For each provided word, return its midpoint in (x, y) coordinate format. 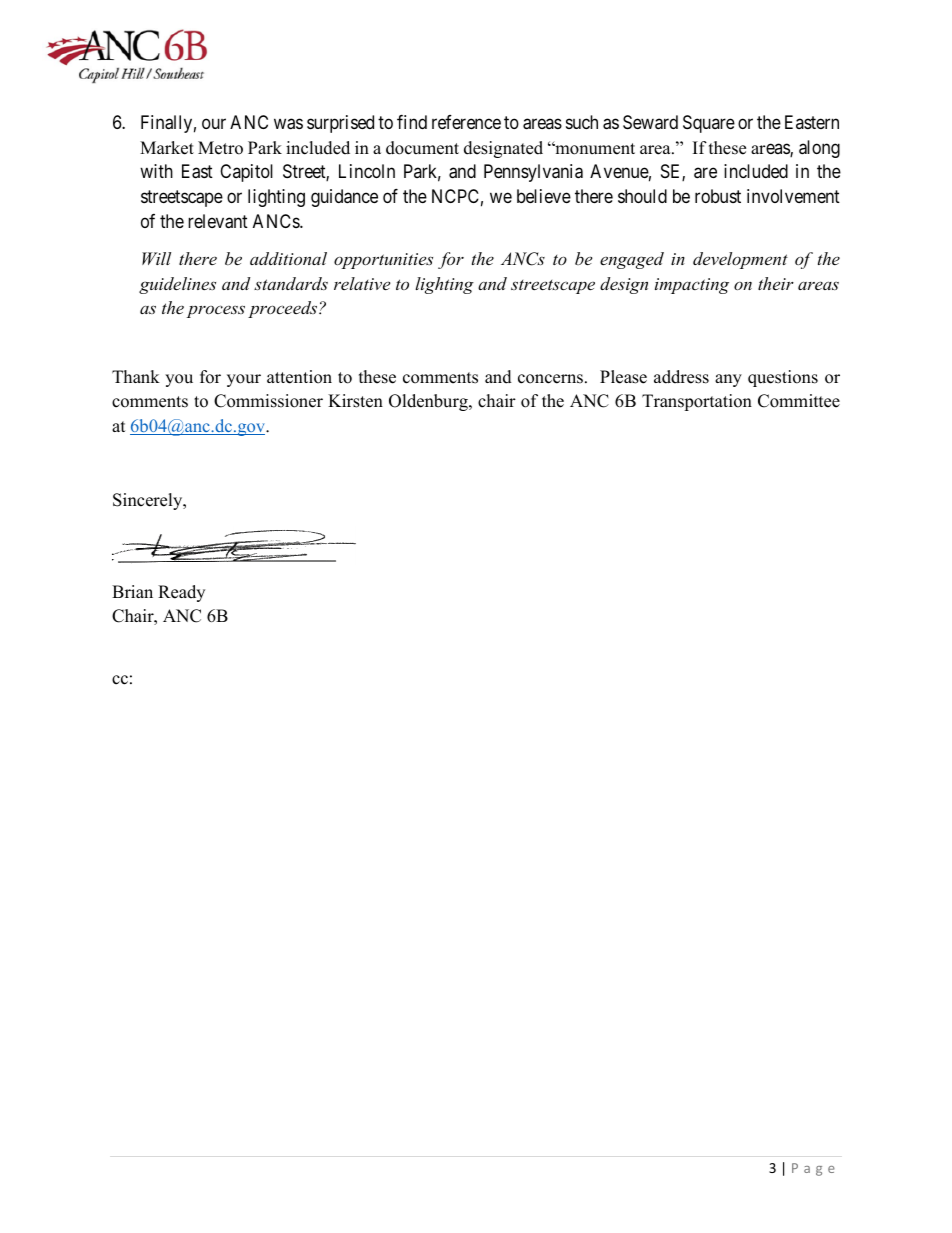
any (728, 380)
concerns (552, 379)
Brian (132, 591)
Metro (220, 148)
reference (466, 122)
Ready (181, 593)
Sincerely (149, 501)
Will (156, 258)
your (244, 380)
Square (709, 124)
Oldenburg (429, 402)
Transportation (697, 402)
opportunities (383, 261)
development (740, 260)
